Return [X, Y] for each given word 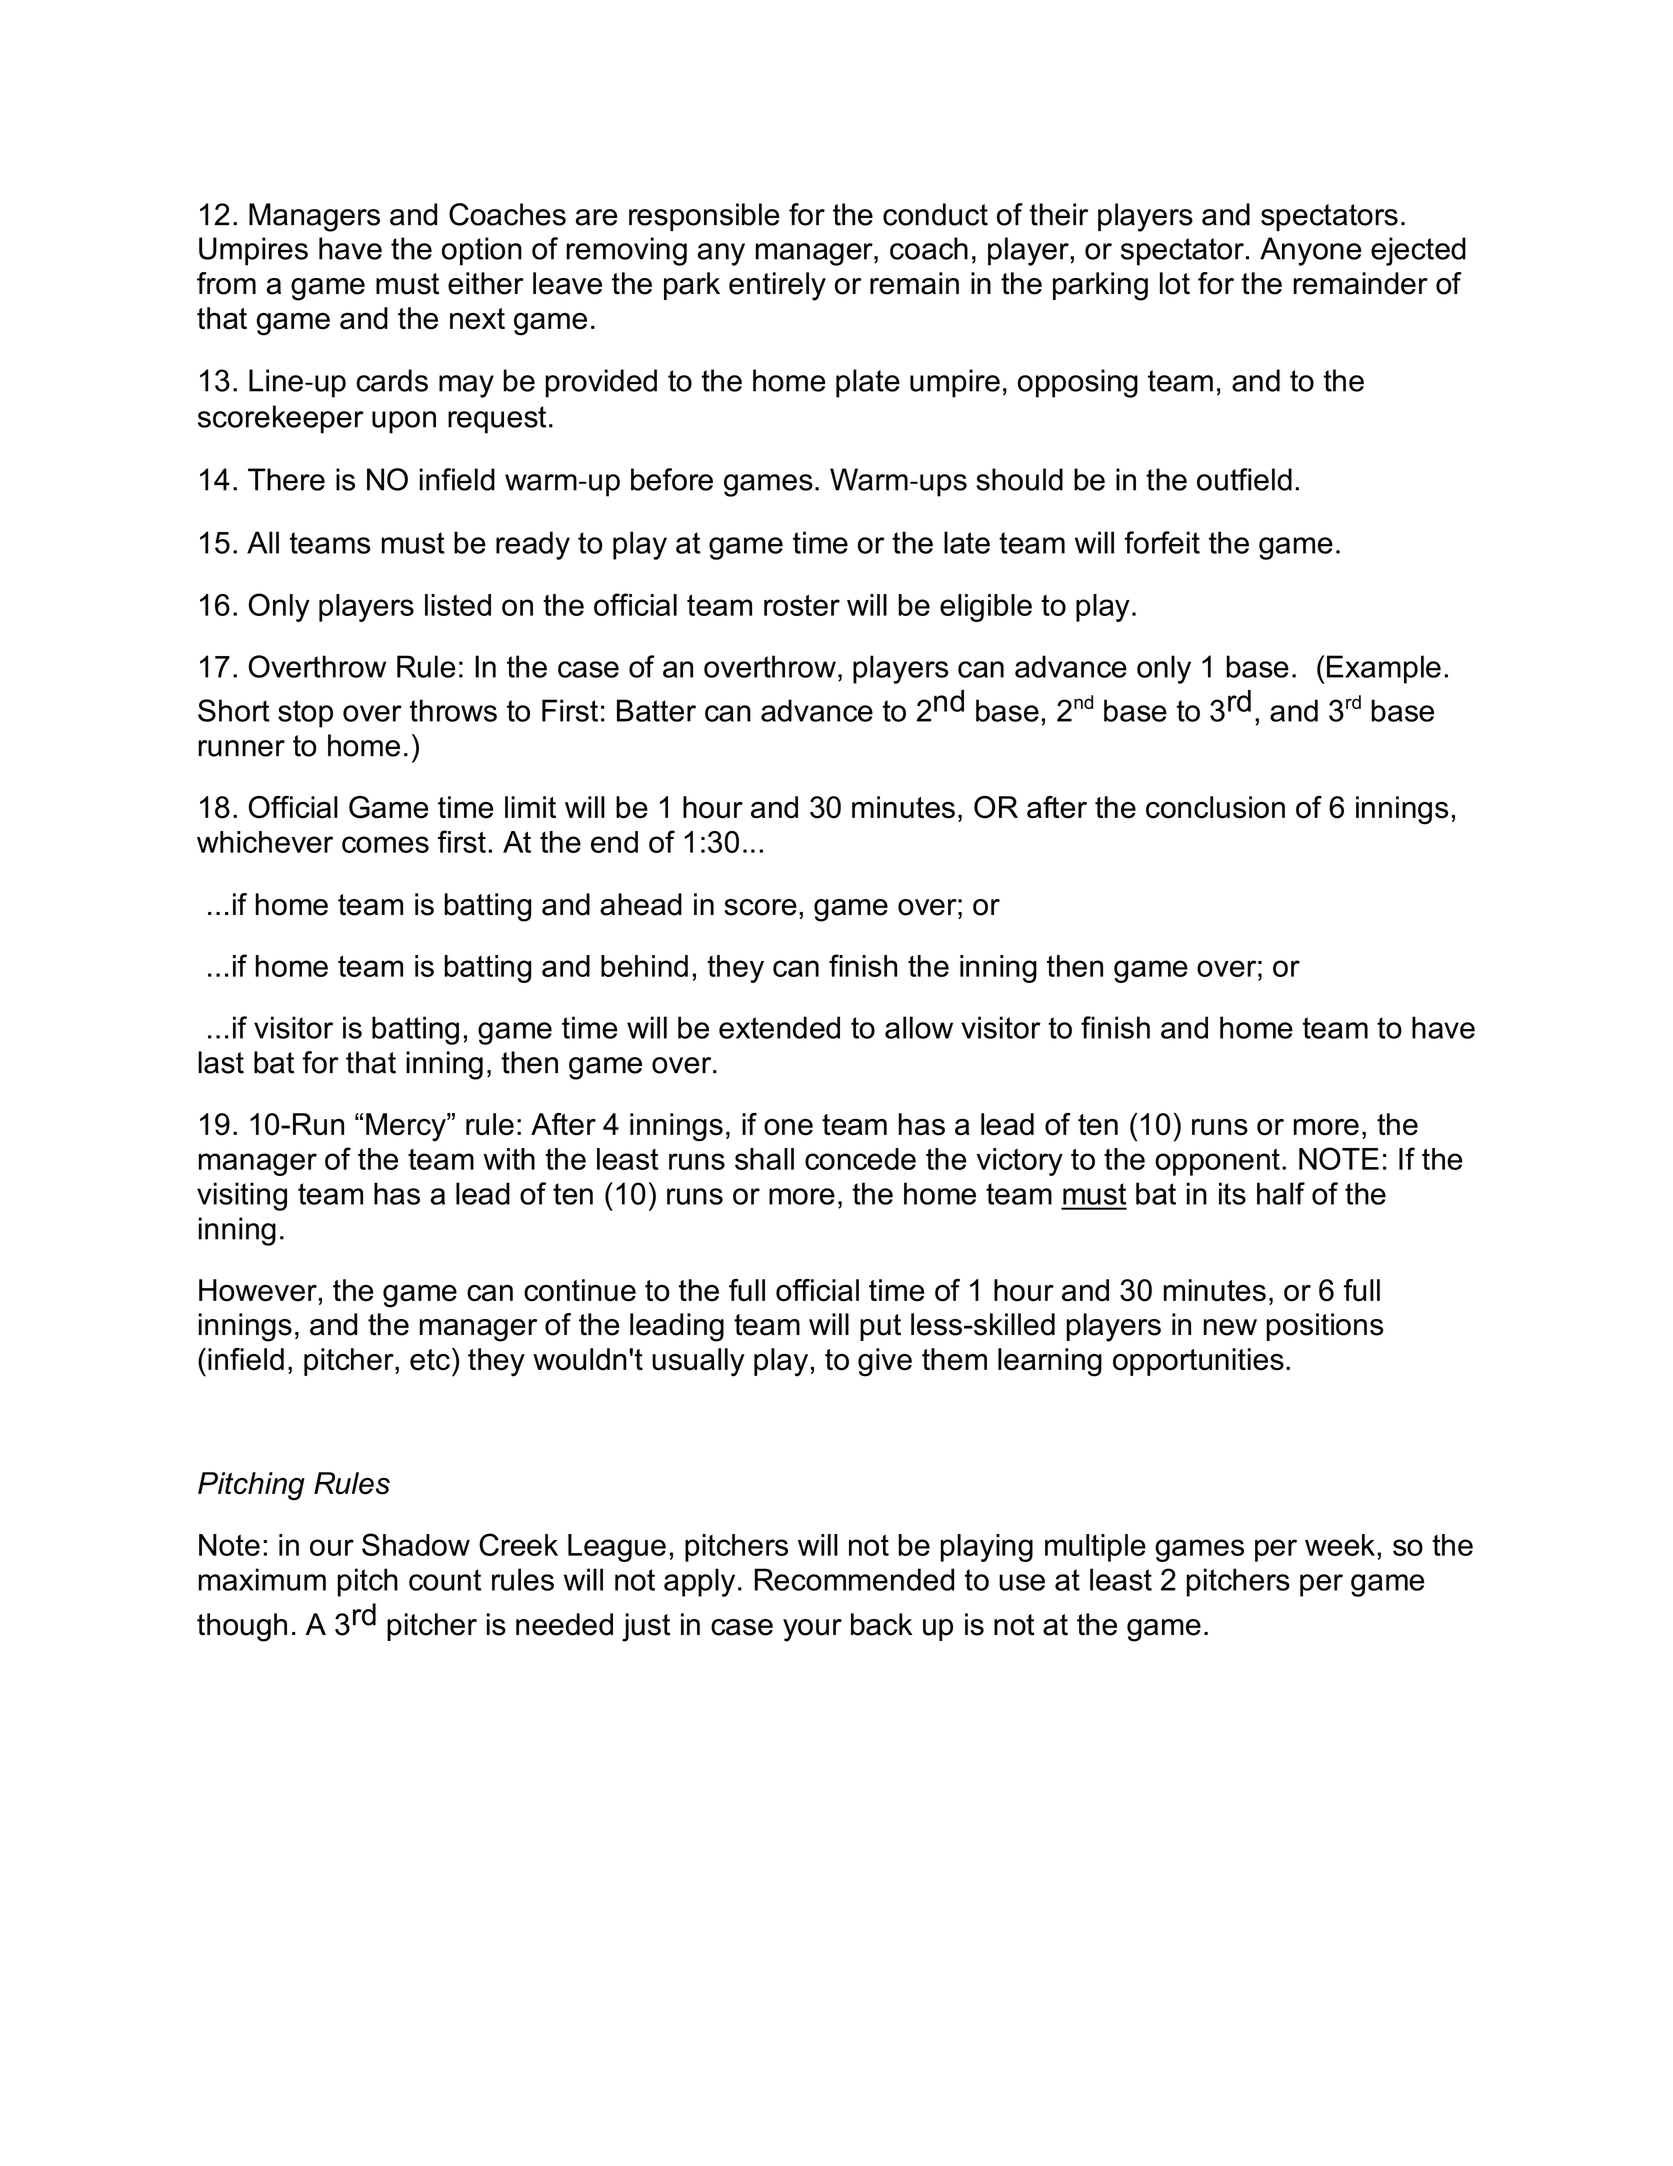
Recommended [854, 1579]
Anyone [1310, 251]
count [445, 1580]
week [1340, 1545]
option [482, 251]
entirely [777, 286]
